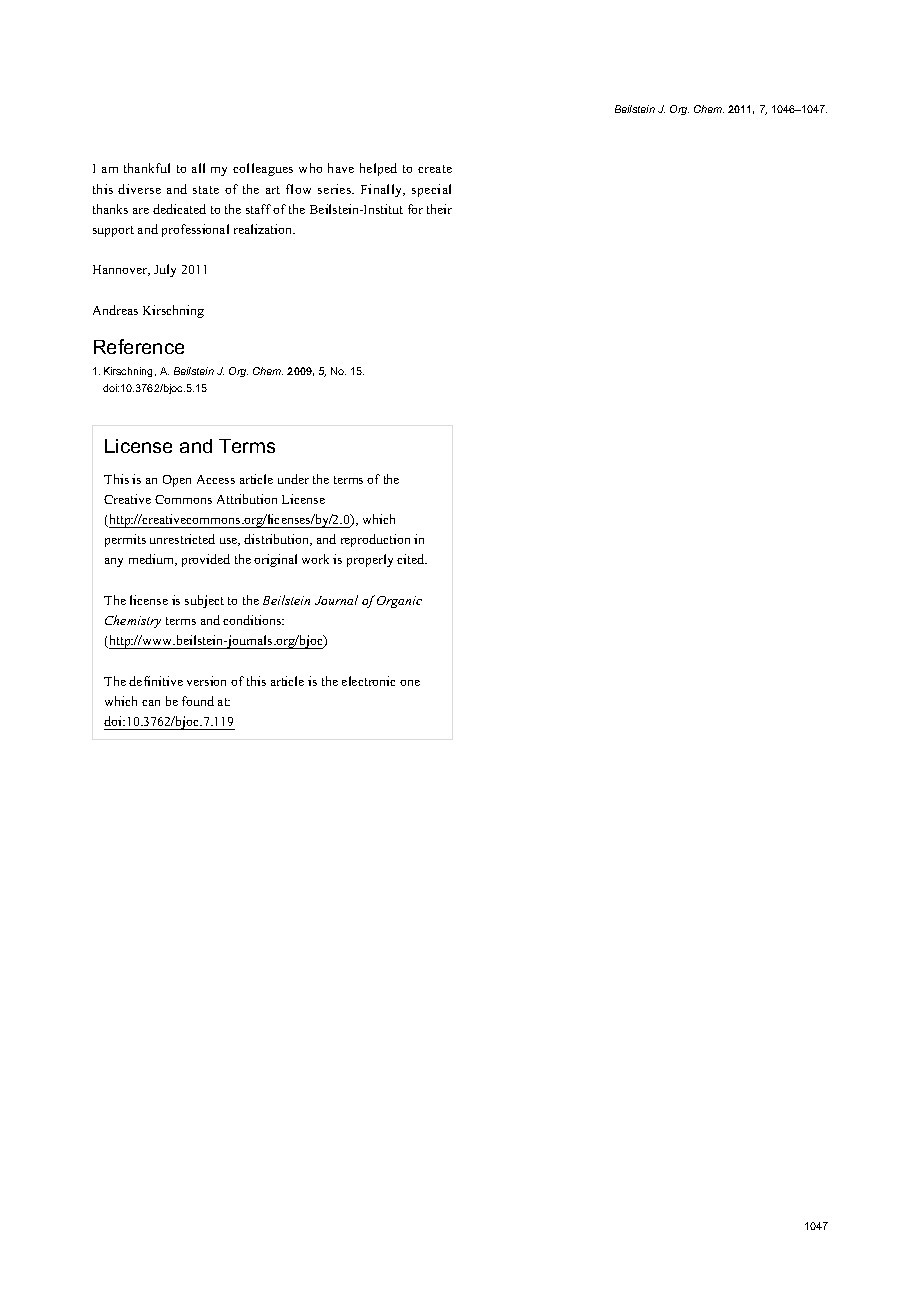  Describe the element at coordinates (375, 540) in the screenshot. I see `reproduction` at that location.
